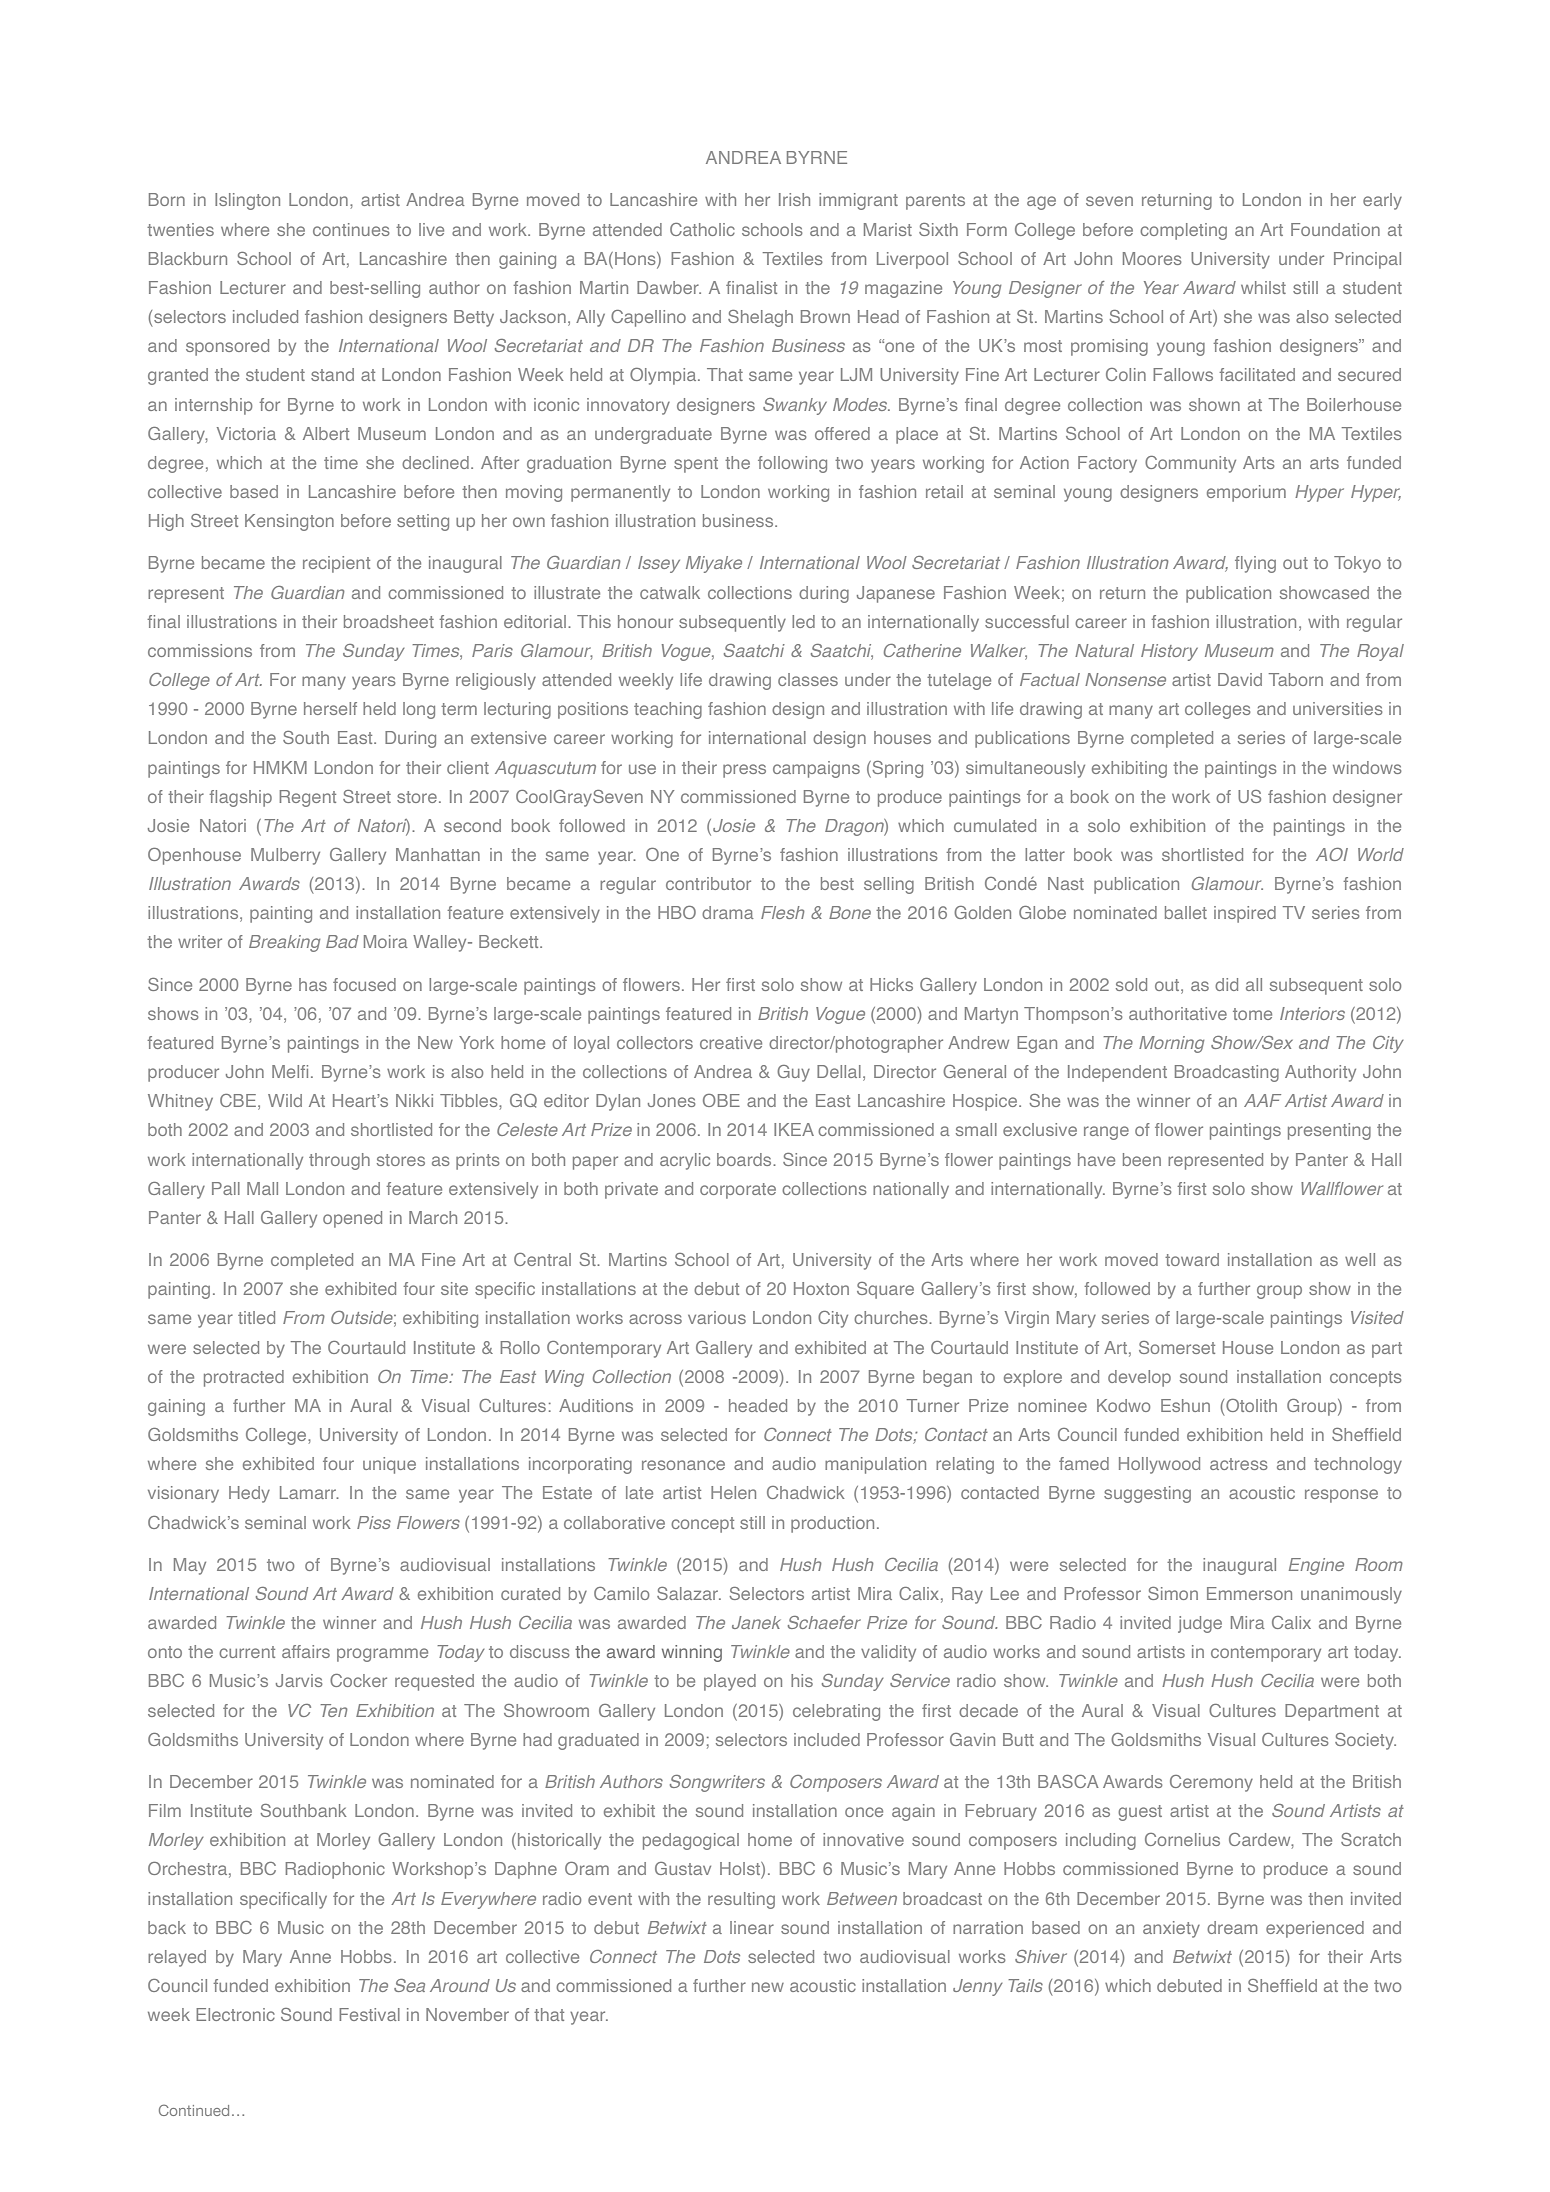 The width and height of the screenshot is (1550, 2192). Describe the element at coordinates (369, 2014) in the screenshot. I see `Festival` at that location.
